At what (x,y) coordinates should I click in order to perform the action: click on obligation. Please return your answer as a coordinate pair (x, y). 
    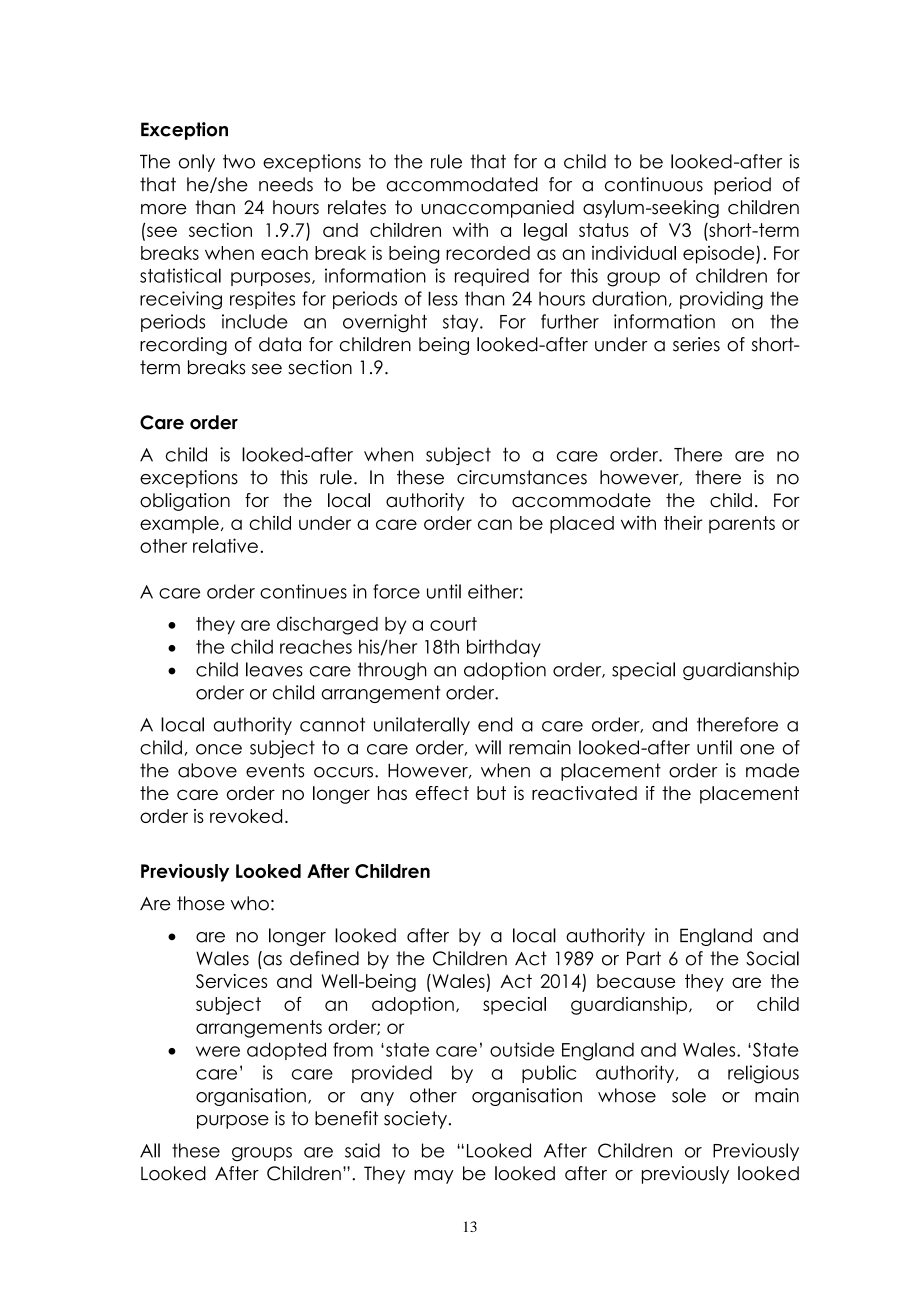
    Looking at the image, I should click on (185, 502).
